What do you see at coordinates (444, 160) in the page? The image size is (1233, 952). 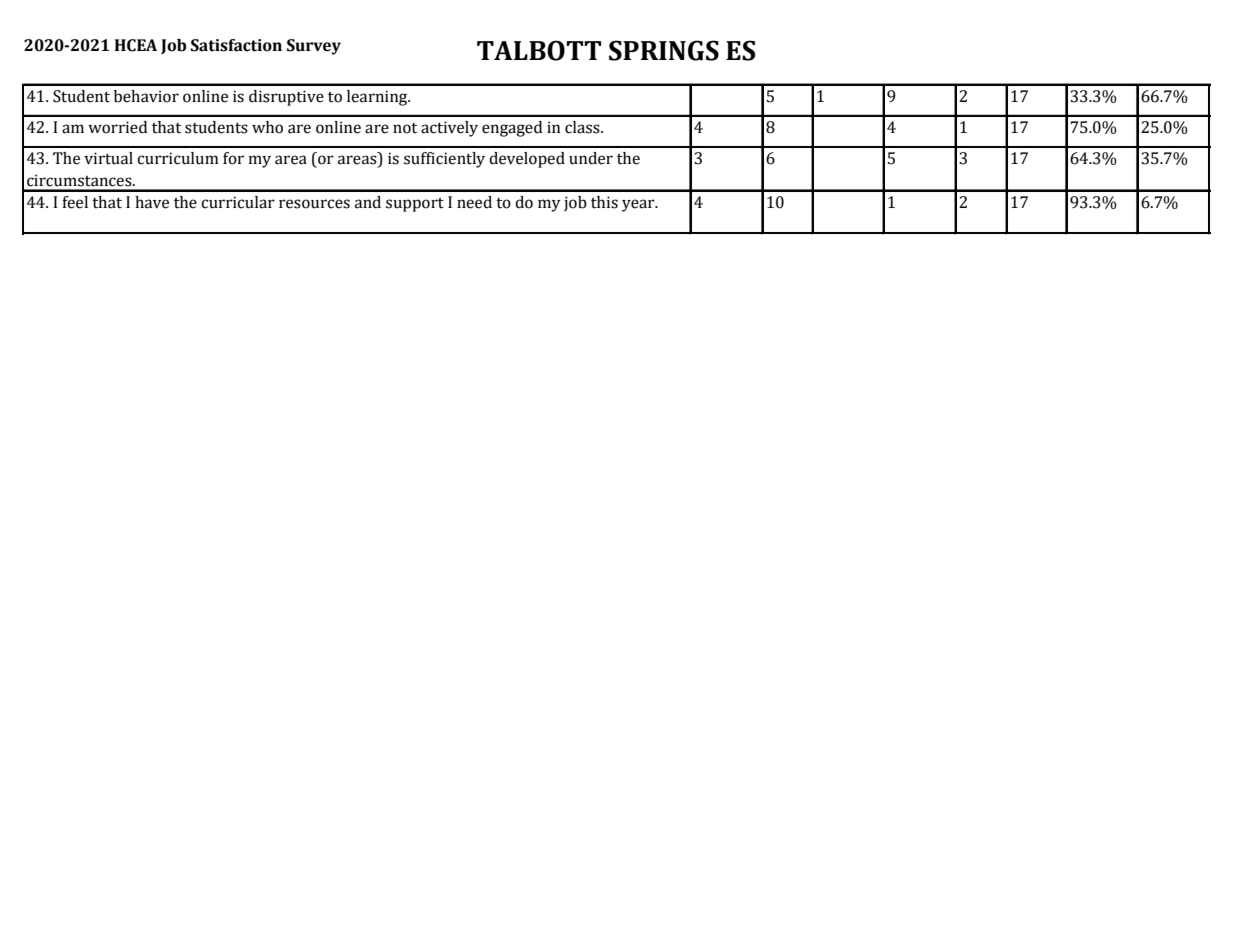 I see `sufficiently` at bounding box center [444, 160].
